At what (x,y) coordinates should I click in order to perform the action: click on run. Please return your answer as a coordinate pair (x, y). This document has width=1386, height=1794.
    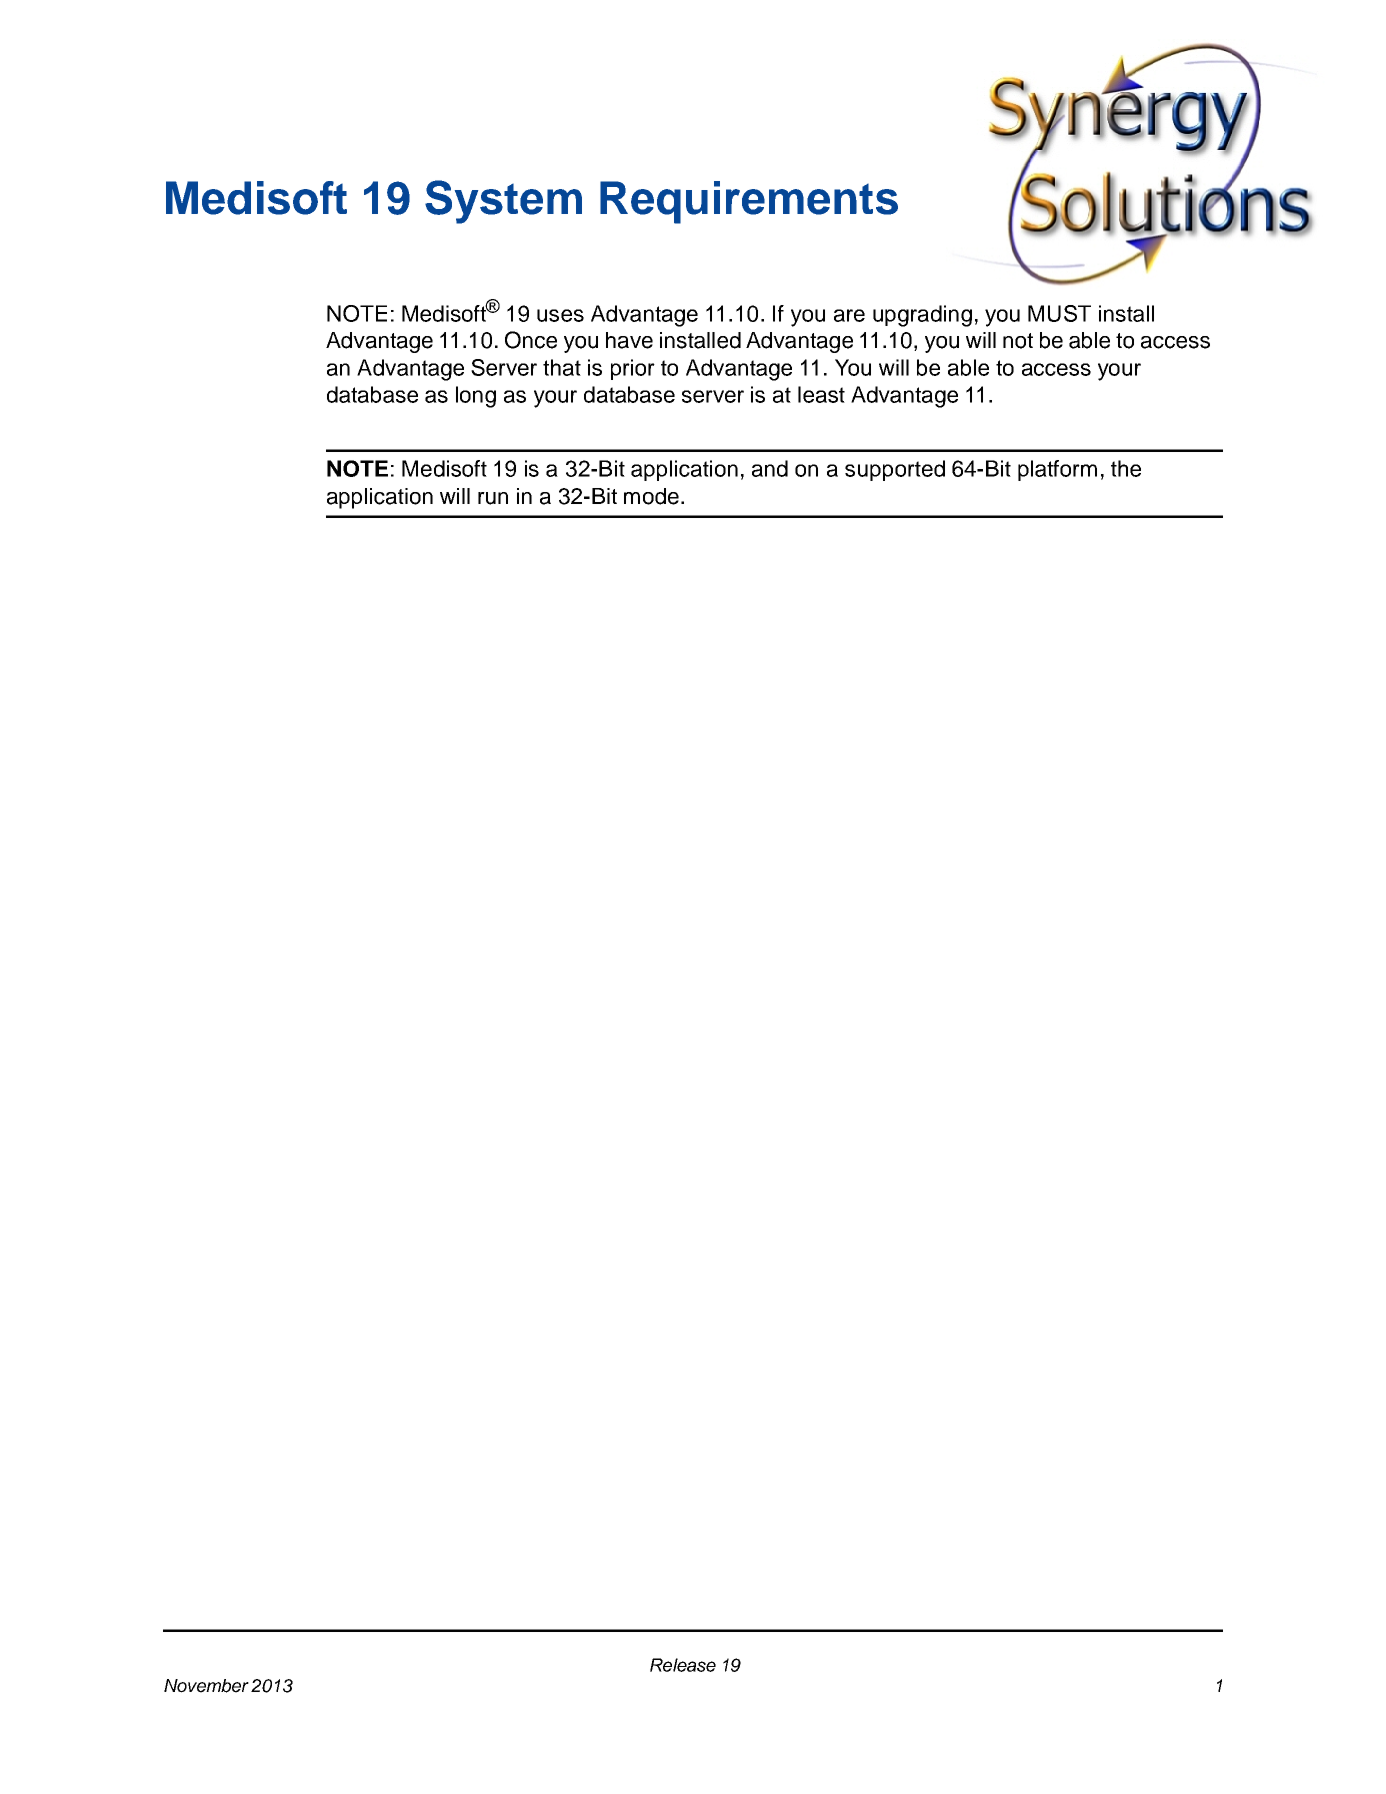
    Looking at the image, I should click on (493, 498).
